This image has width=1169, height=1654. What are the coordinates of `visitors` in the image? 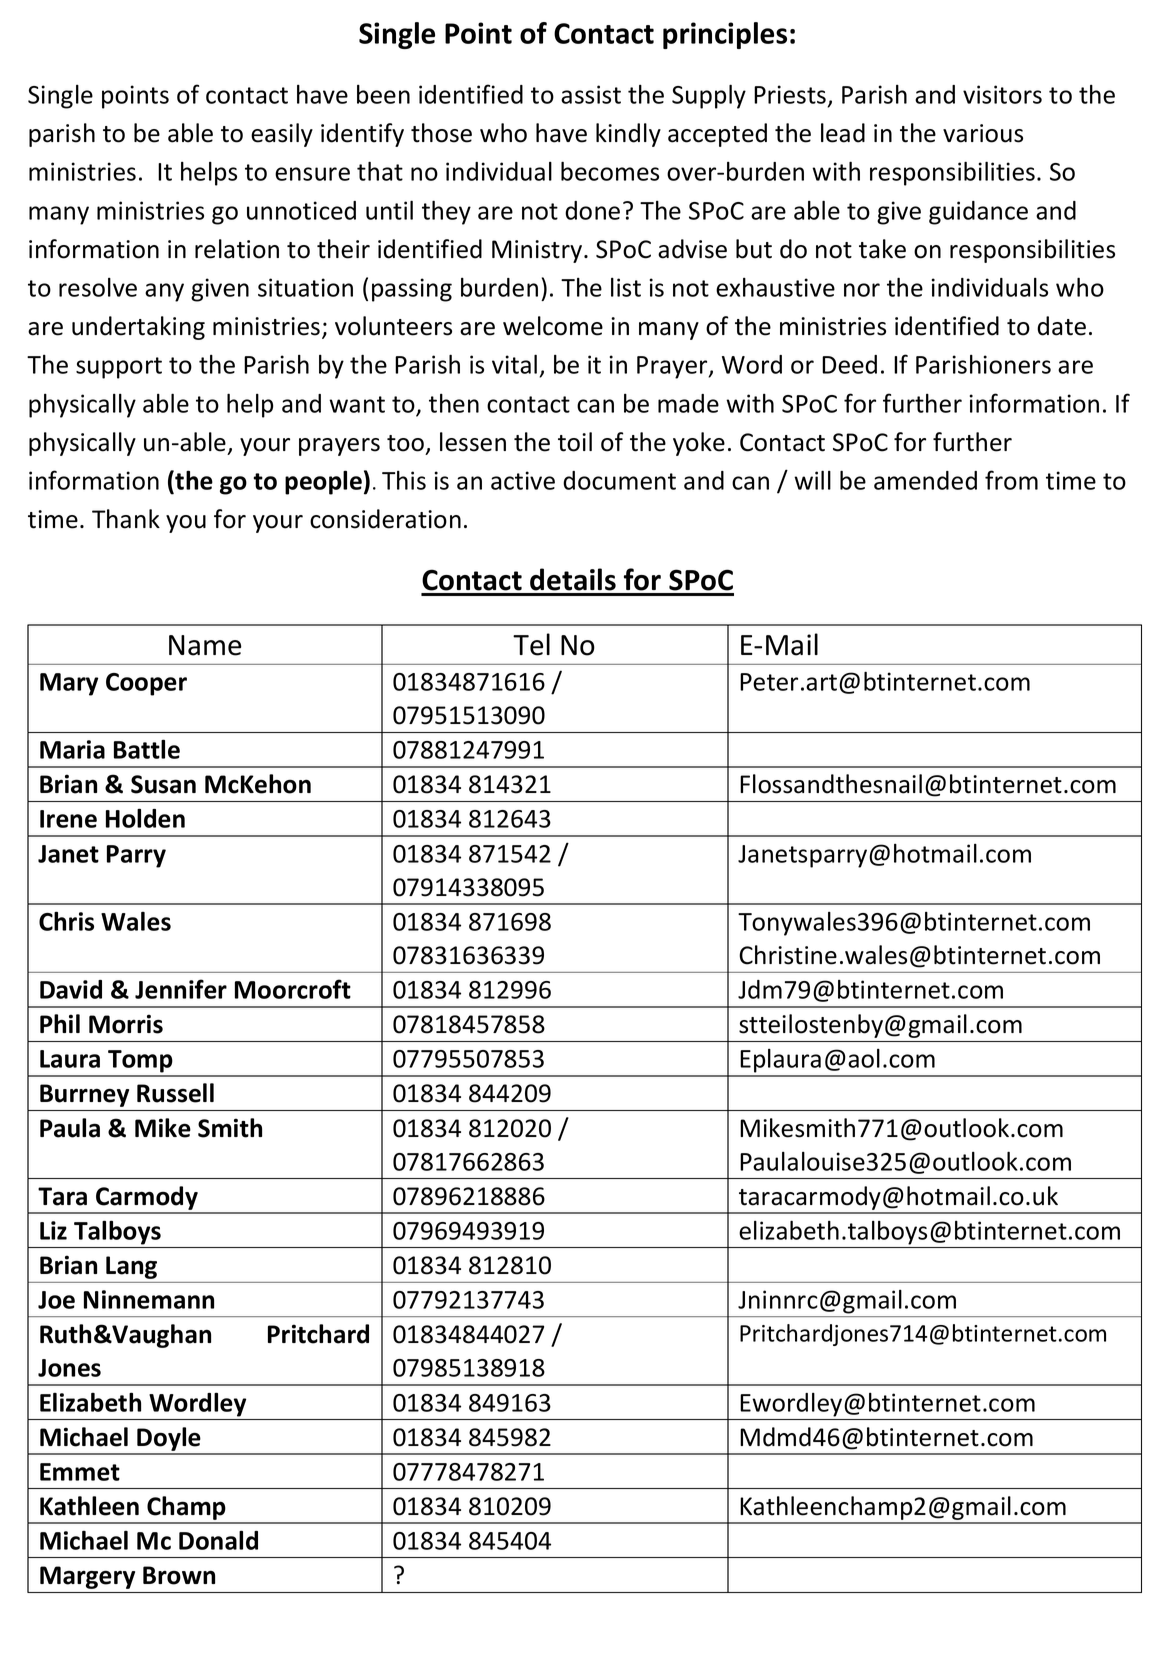 It's located at (1002, 94).
